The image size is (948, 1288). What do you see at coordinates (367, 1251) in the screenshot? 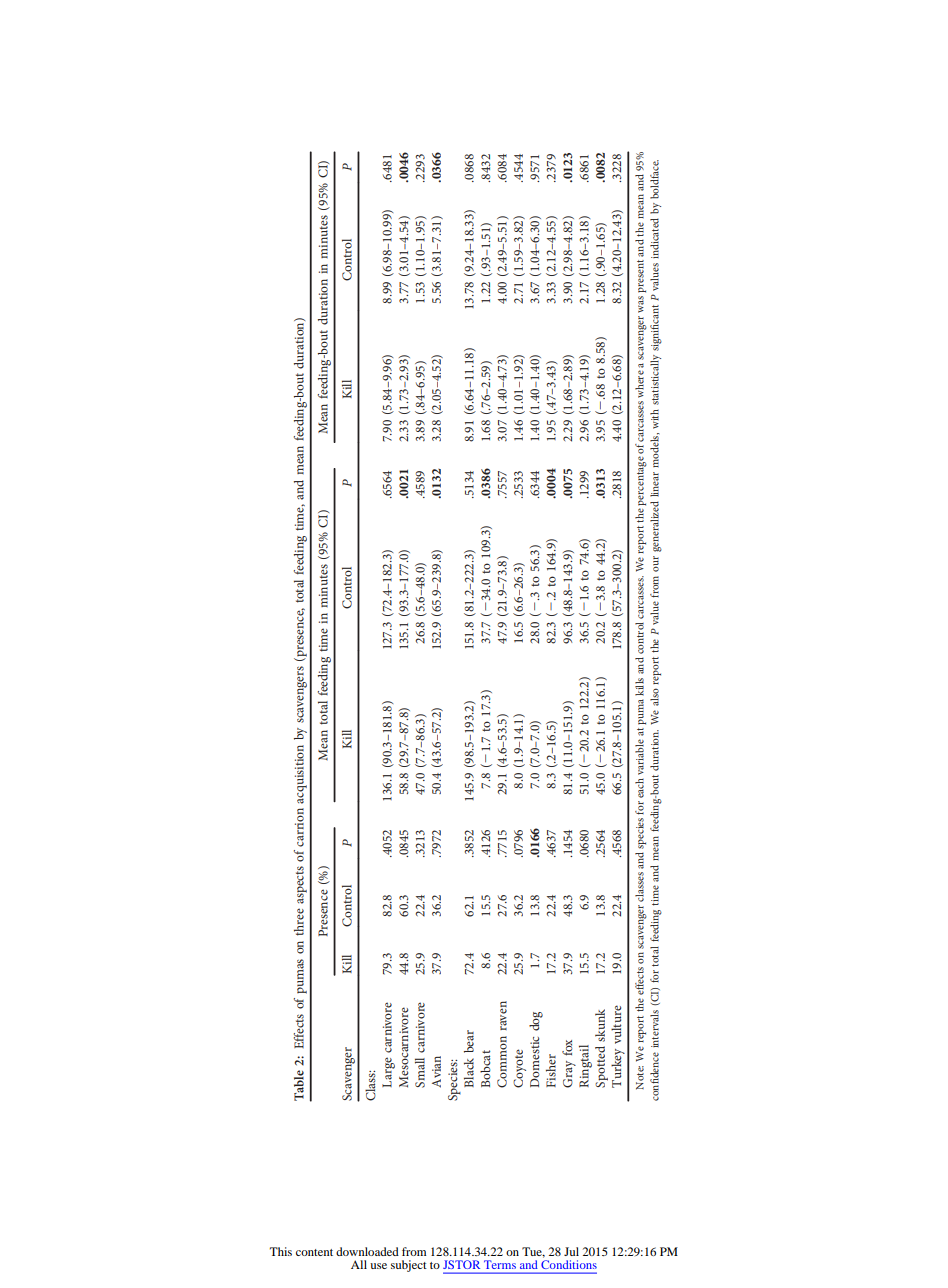
I see `downloaded` at bounding box center [367, 1251].
